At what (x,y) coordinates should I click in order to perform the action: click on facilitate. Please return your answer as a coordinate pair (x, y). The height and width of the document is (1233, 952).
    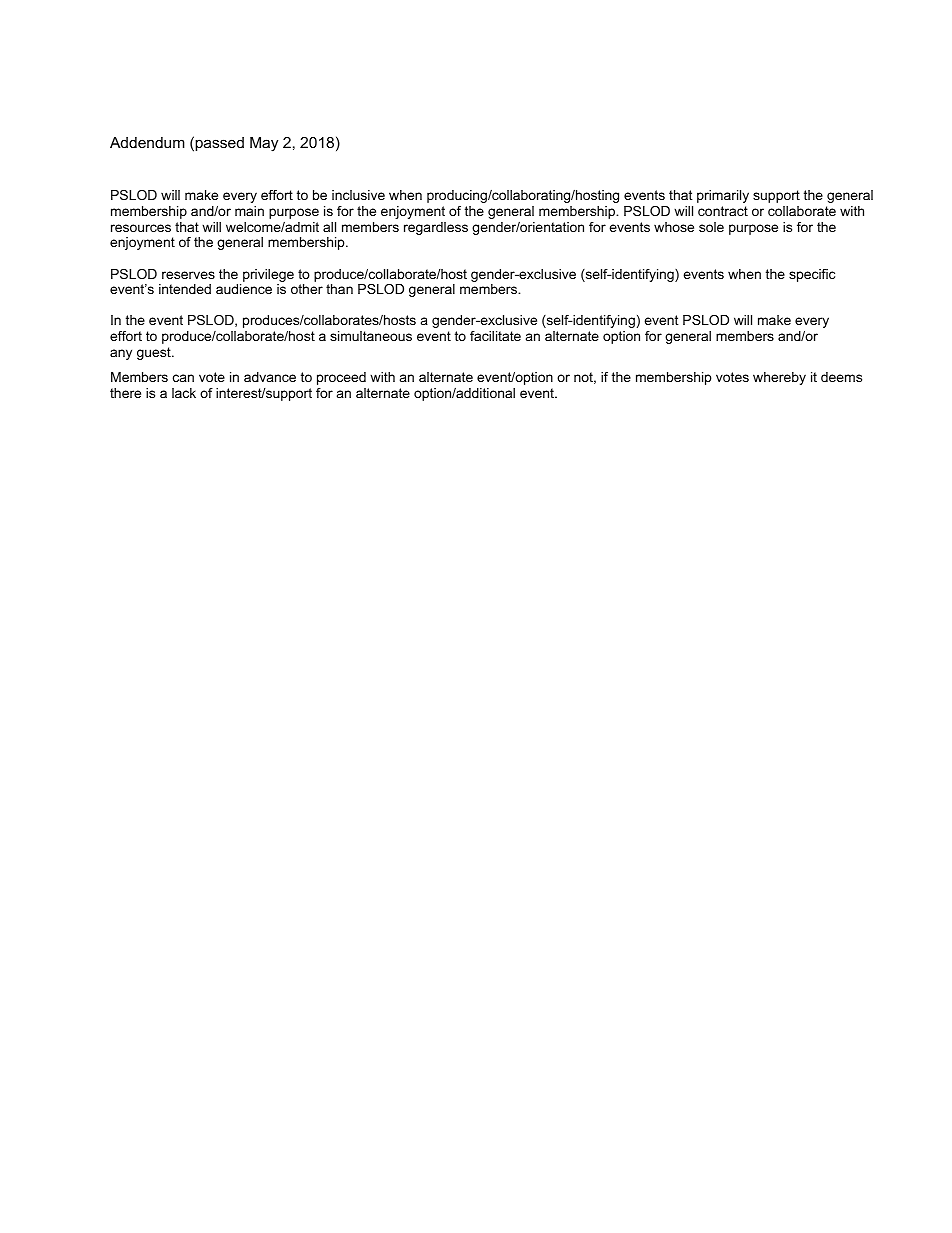
    Looking at the image, I should click on (495, 336).
